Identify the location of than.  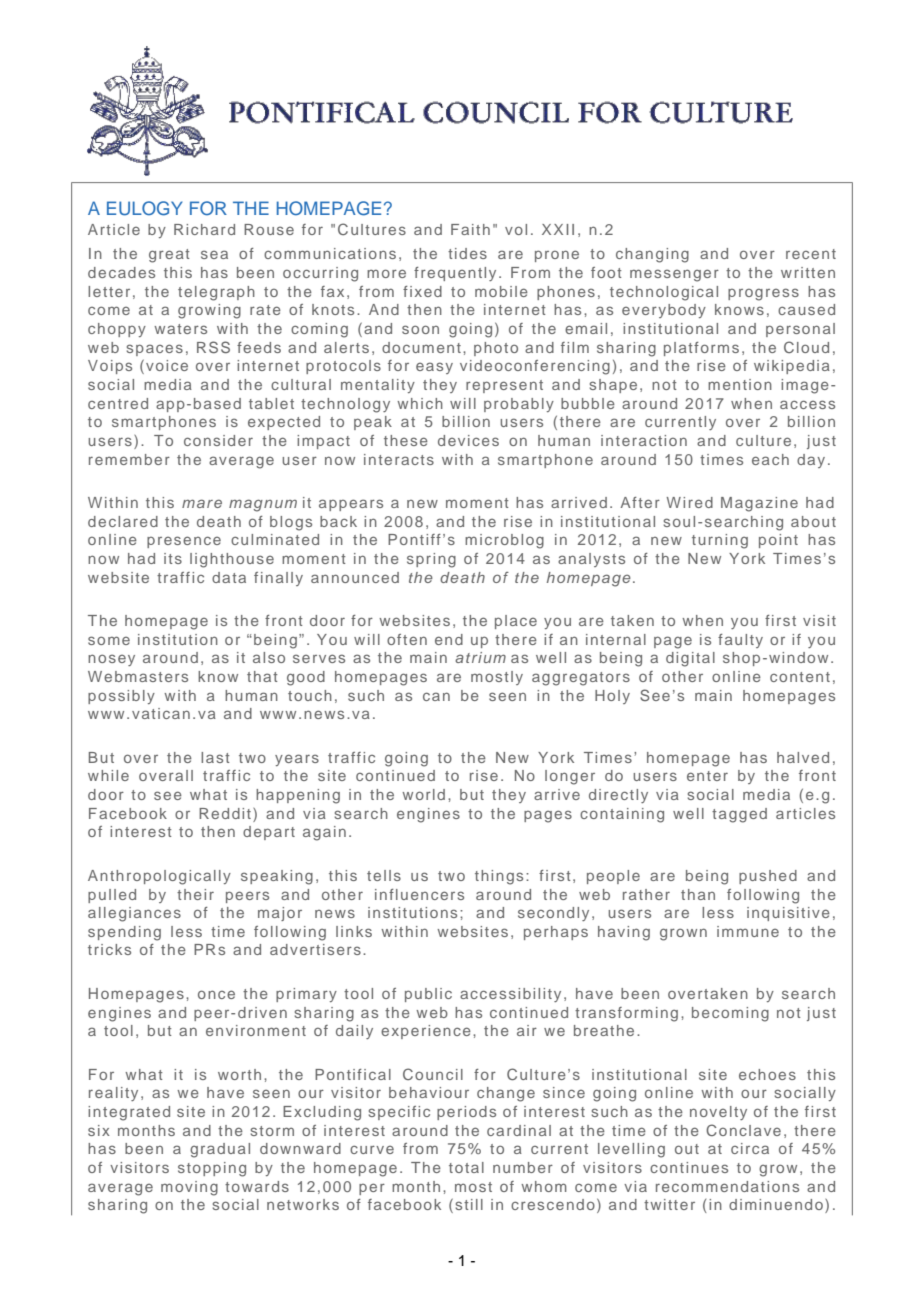
(698, 894).
